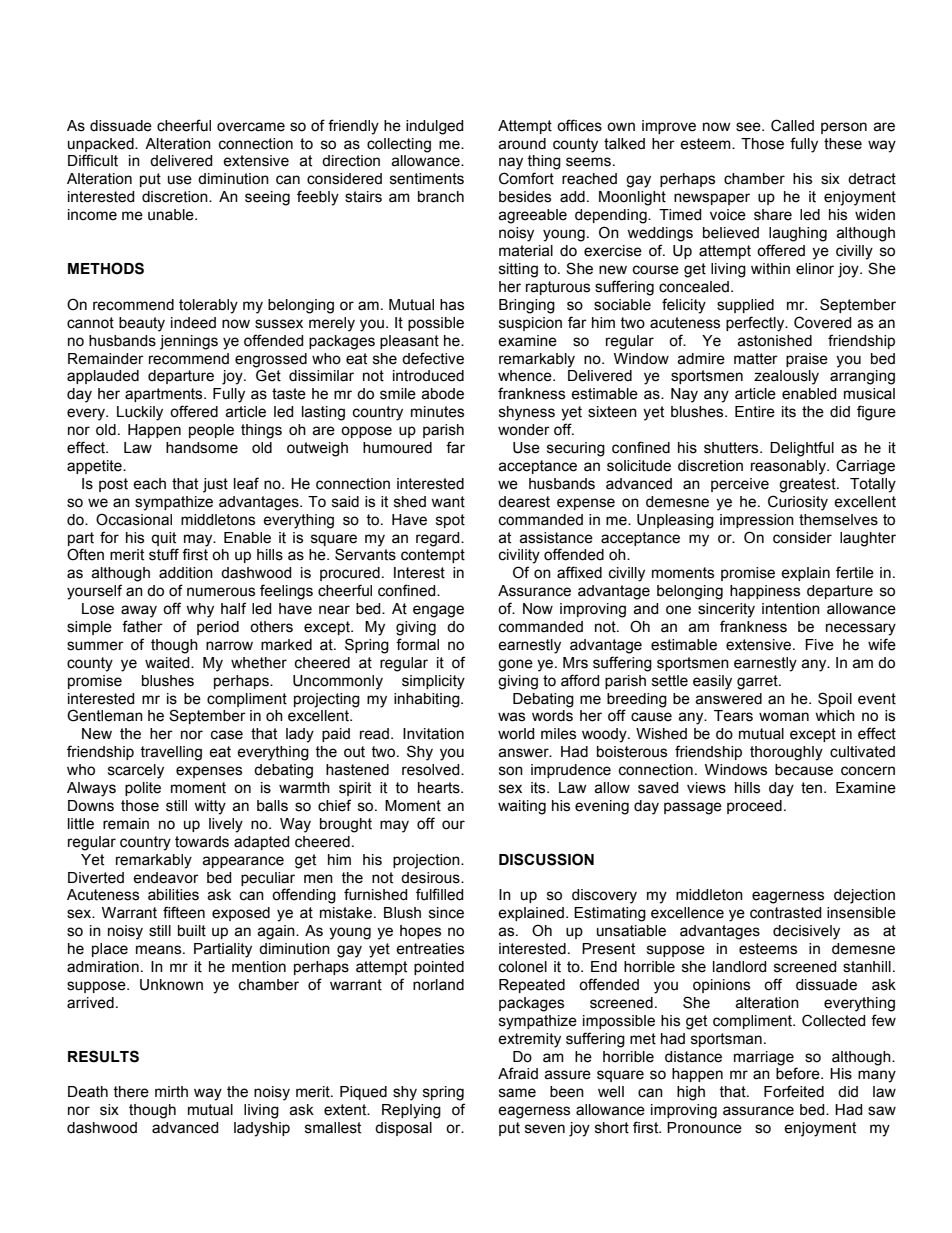  I want to click on around, so click(522, 144).
